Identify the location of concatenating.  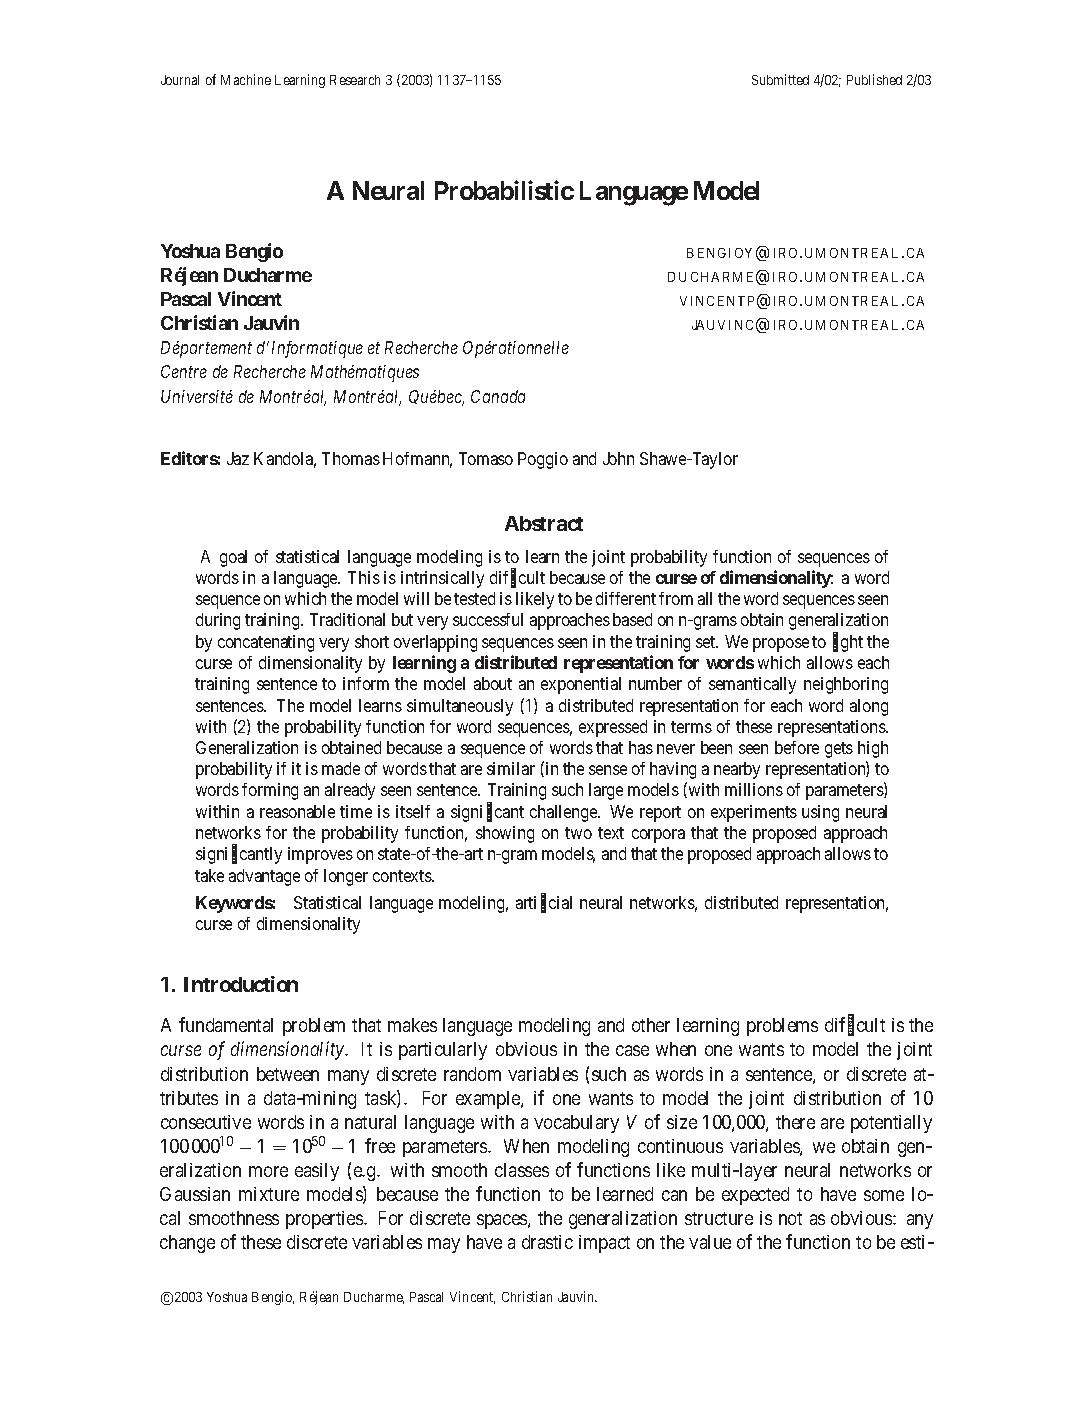
(266, 643).
